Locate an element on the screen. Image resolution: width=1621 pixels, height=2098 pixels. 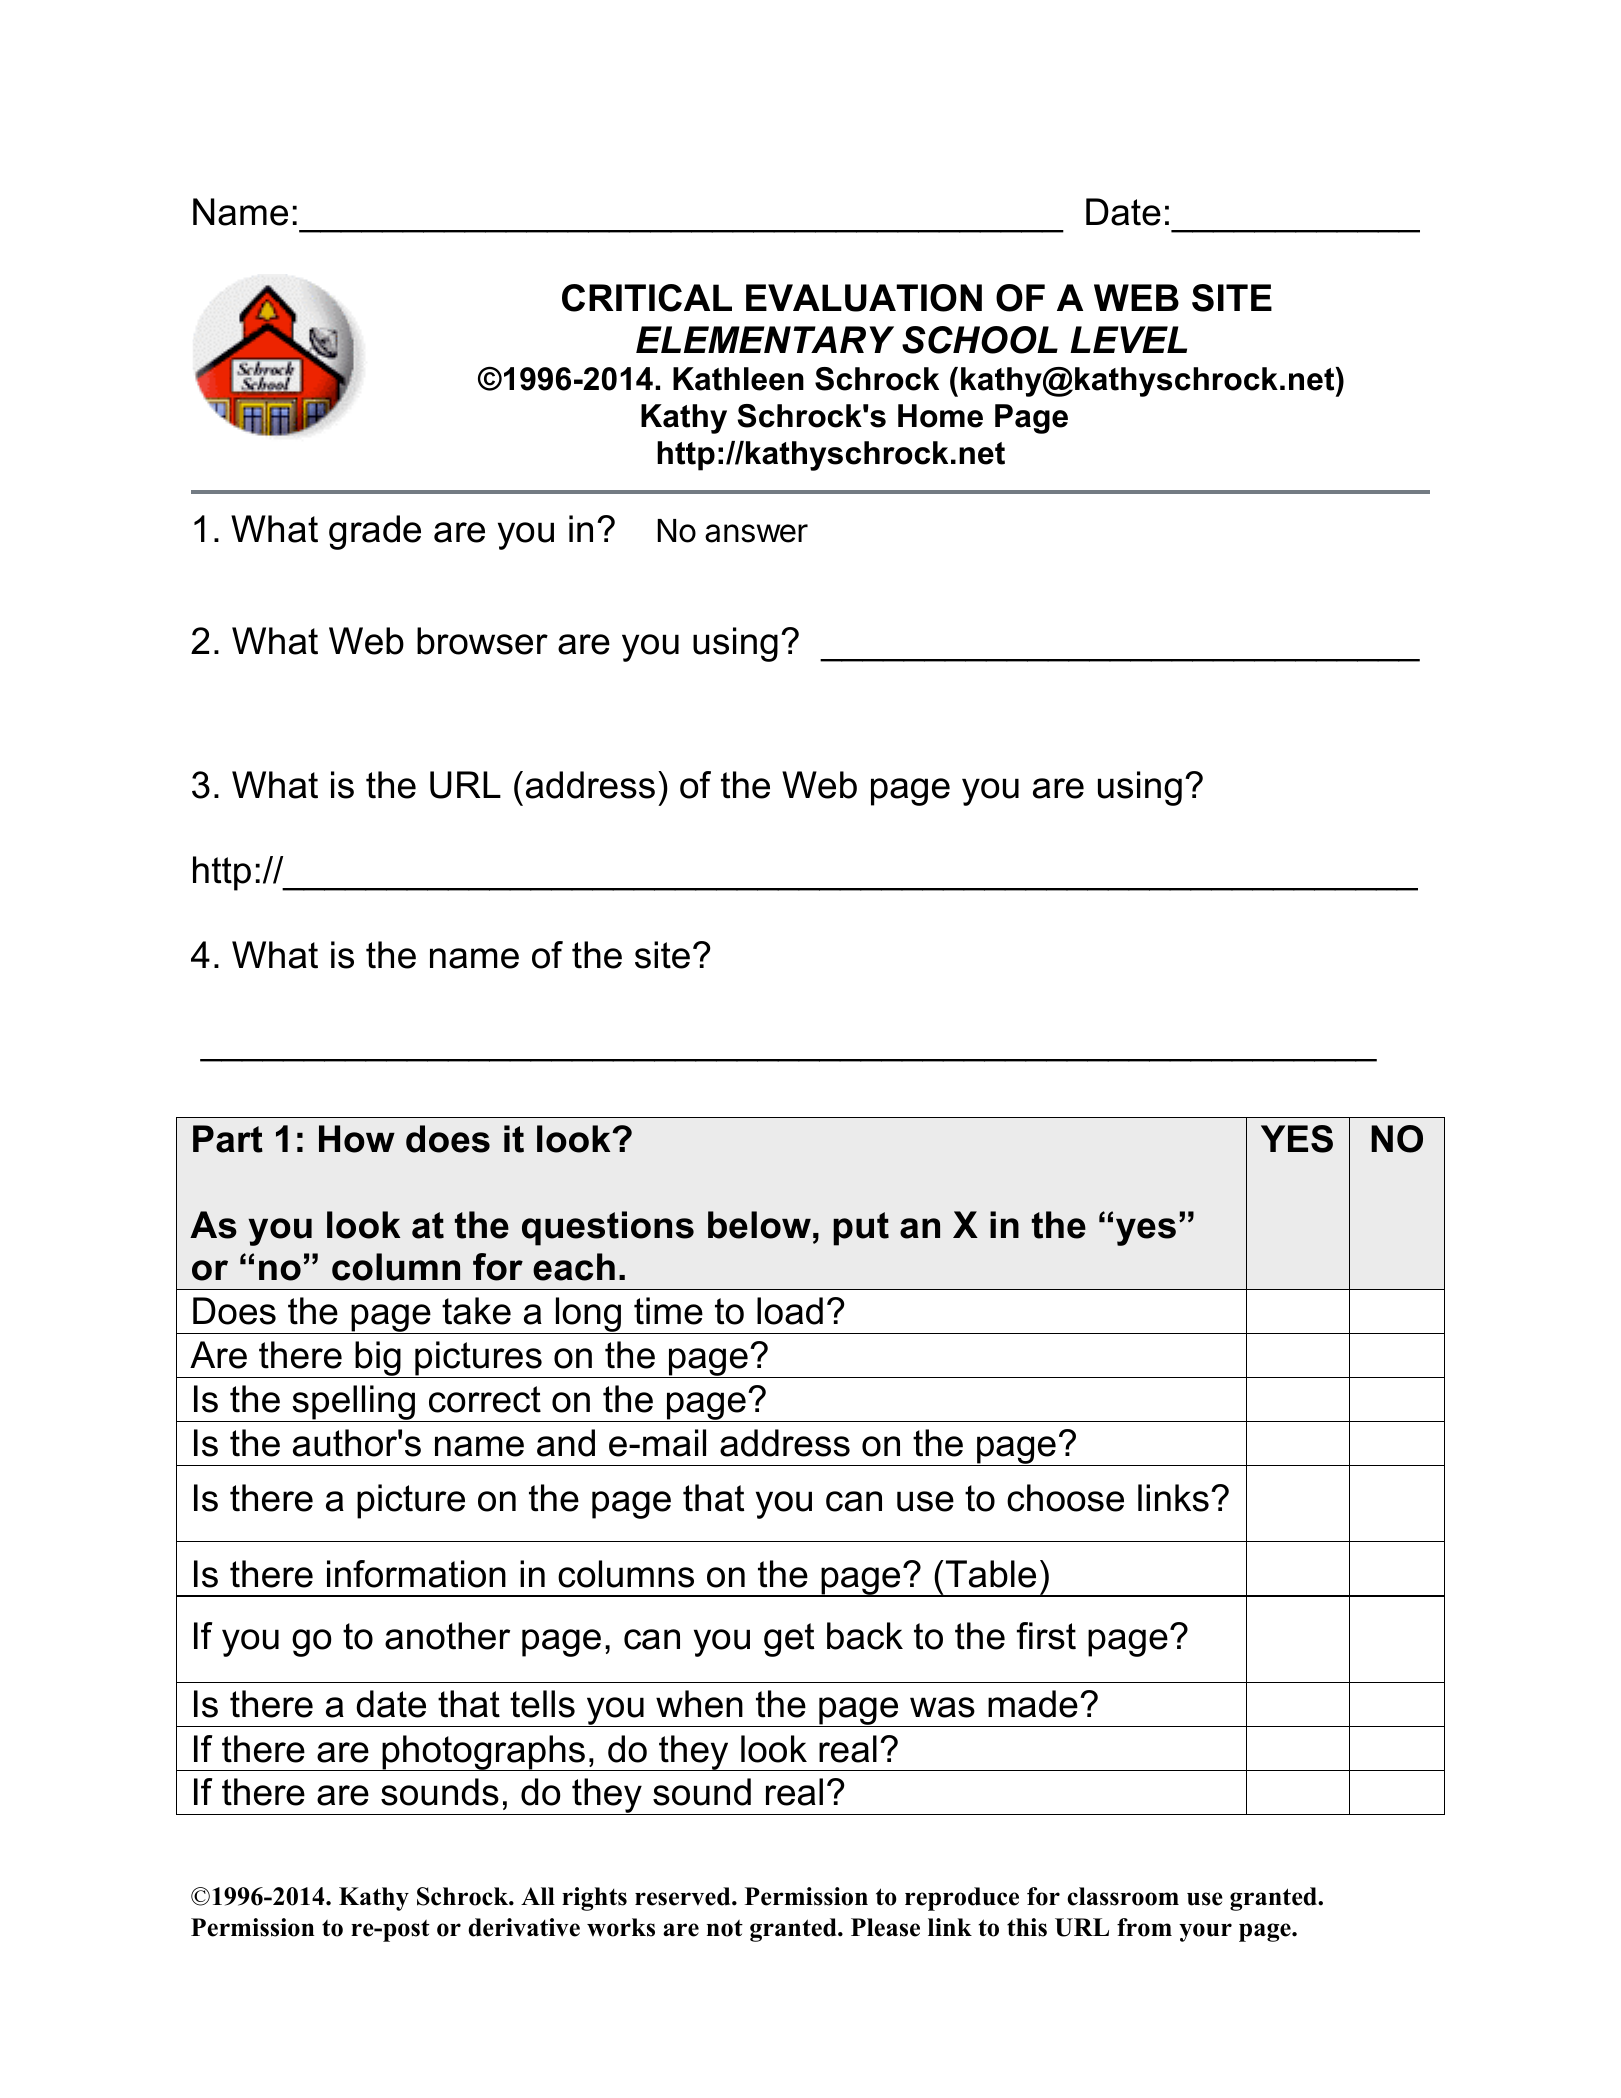
grade is located at coordinates (375, 532).
